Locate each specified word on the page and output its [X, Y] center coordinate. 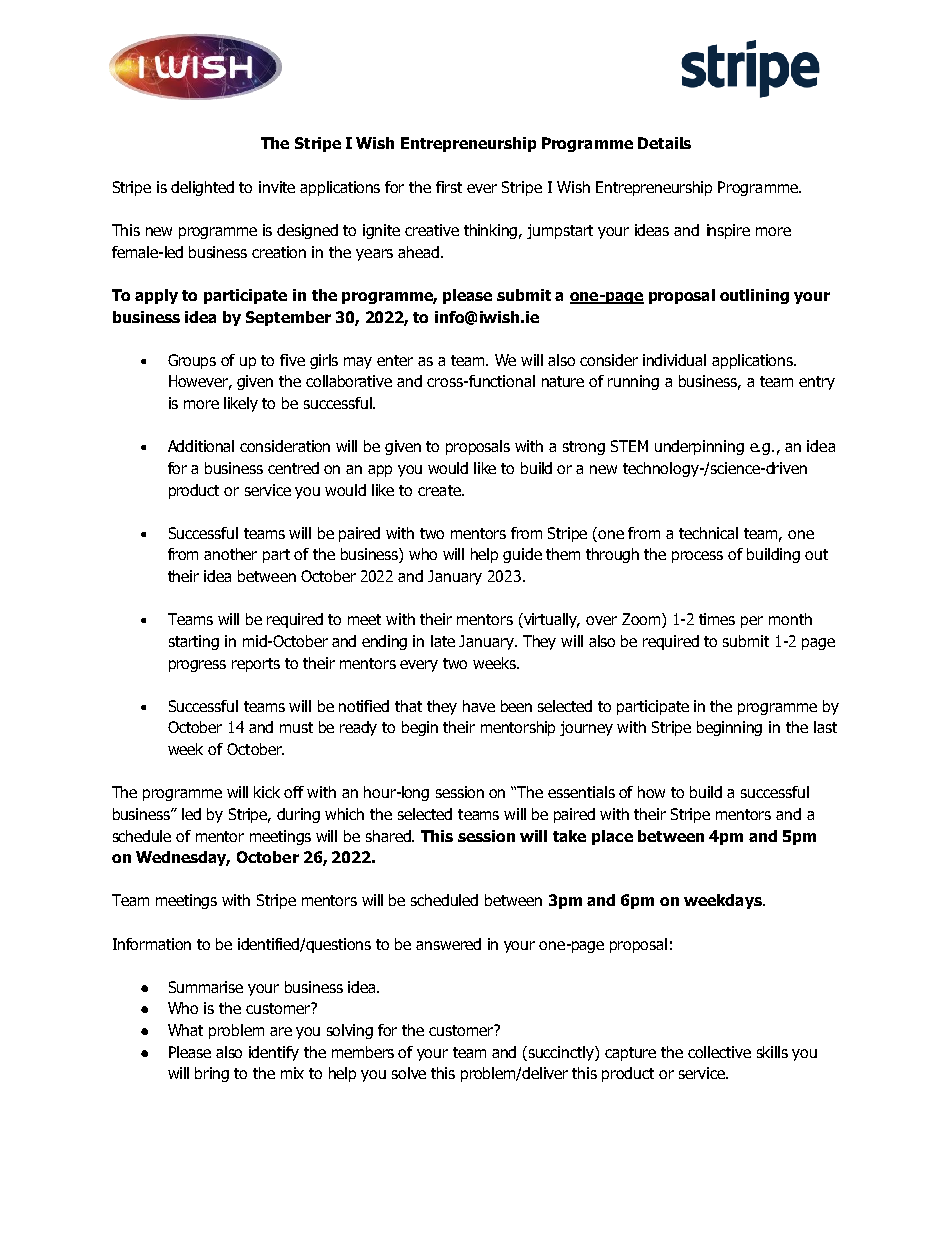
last [825, 727]
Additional [201, 446]
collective [719, 1052]
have [479, 706]
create [440, 490]
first [449, 187]
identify [274, 1053]
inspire [728, 231]
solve [409, 1073]
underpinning [699, 447]
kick [267, 792]
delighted [202, 188]
